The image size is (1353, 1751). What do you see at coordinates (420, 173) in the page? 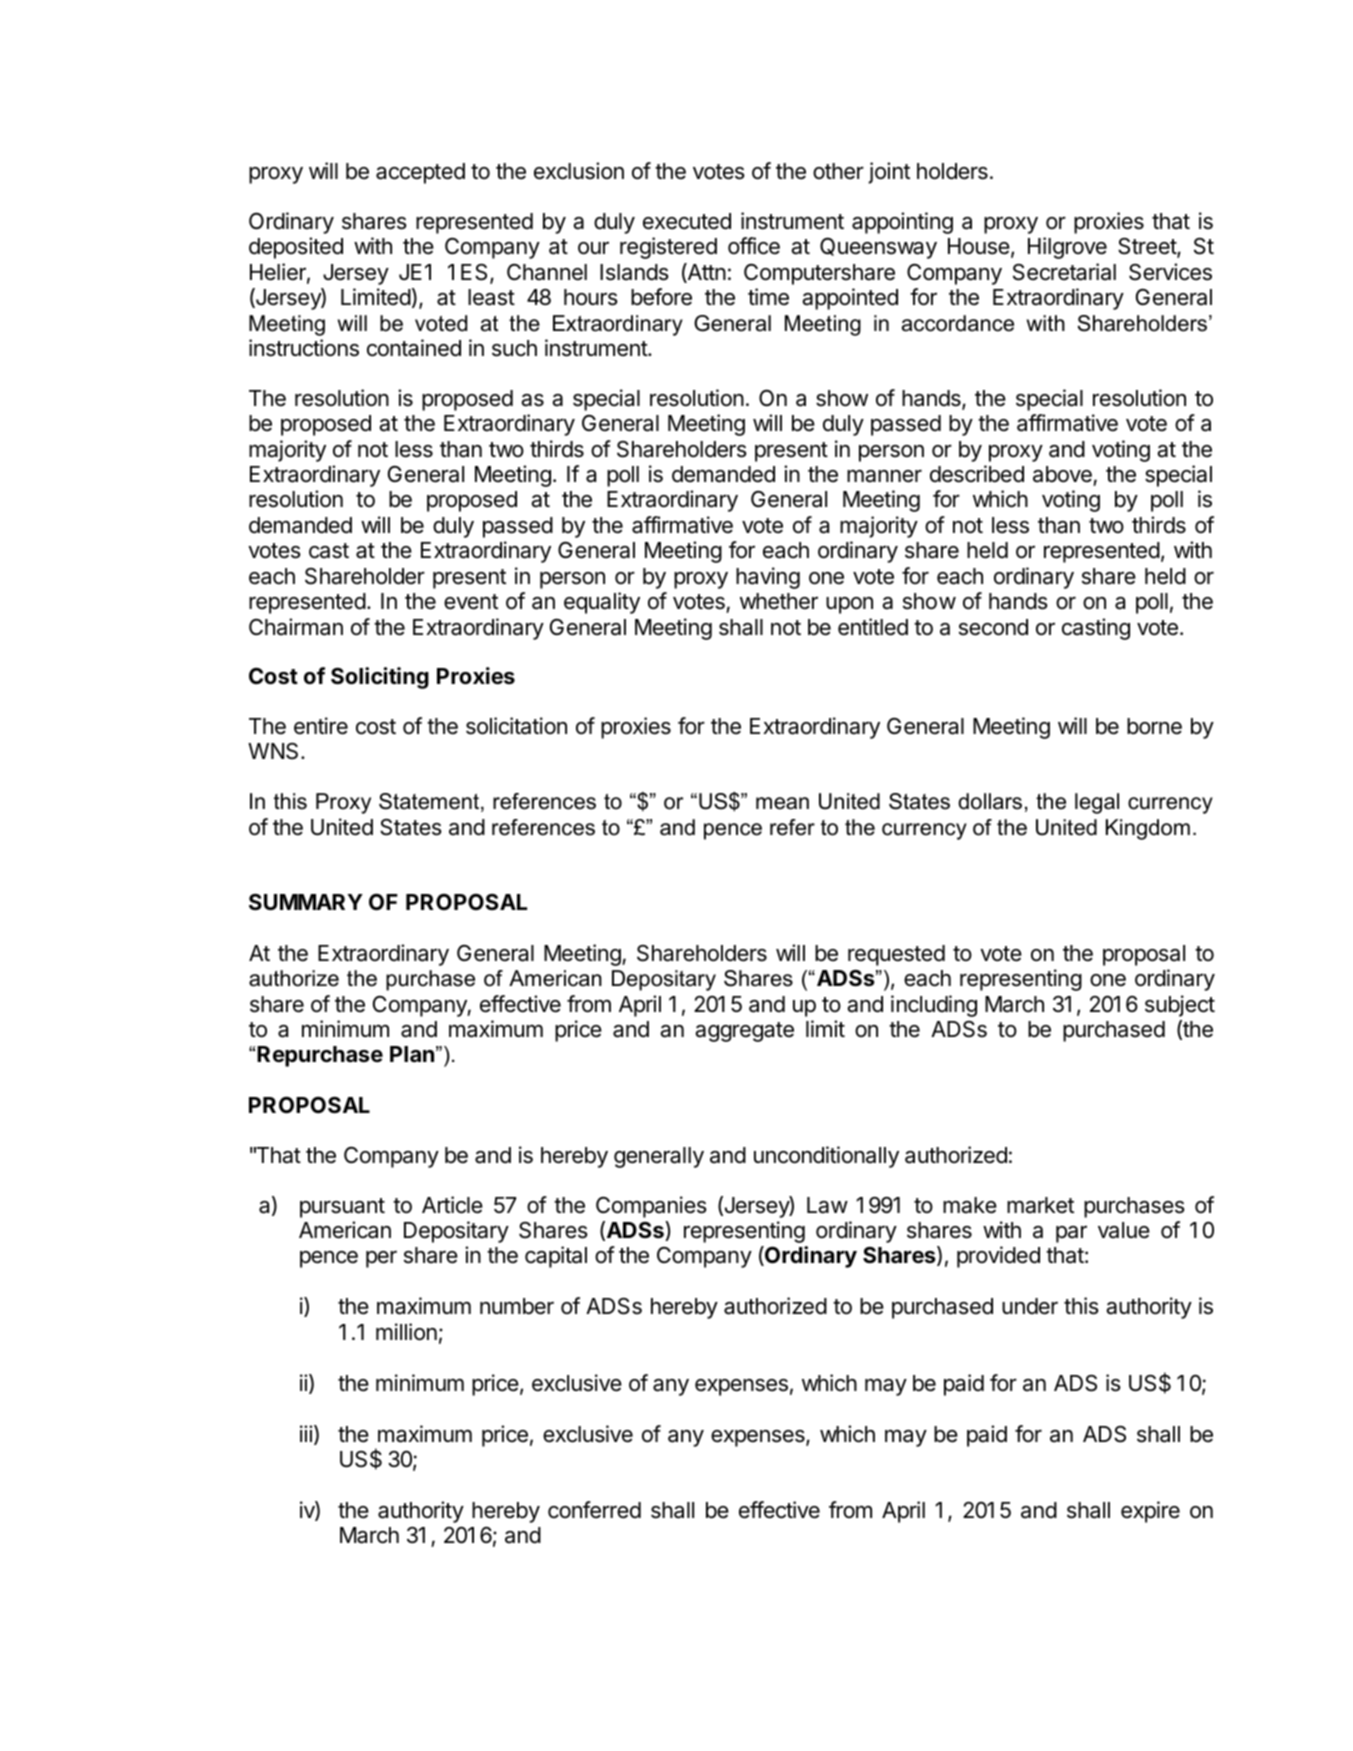
I see `accepted` at bounding box center [420, 173].
